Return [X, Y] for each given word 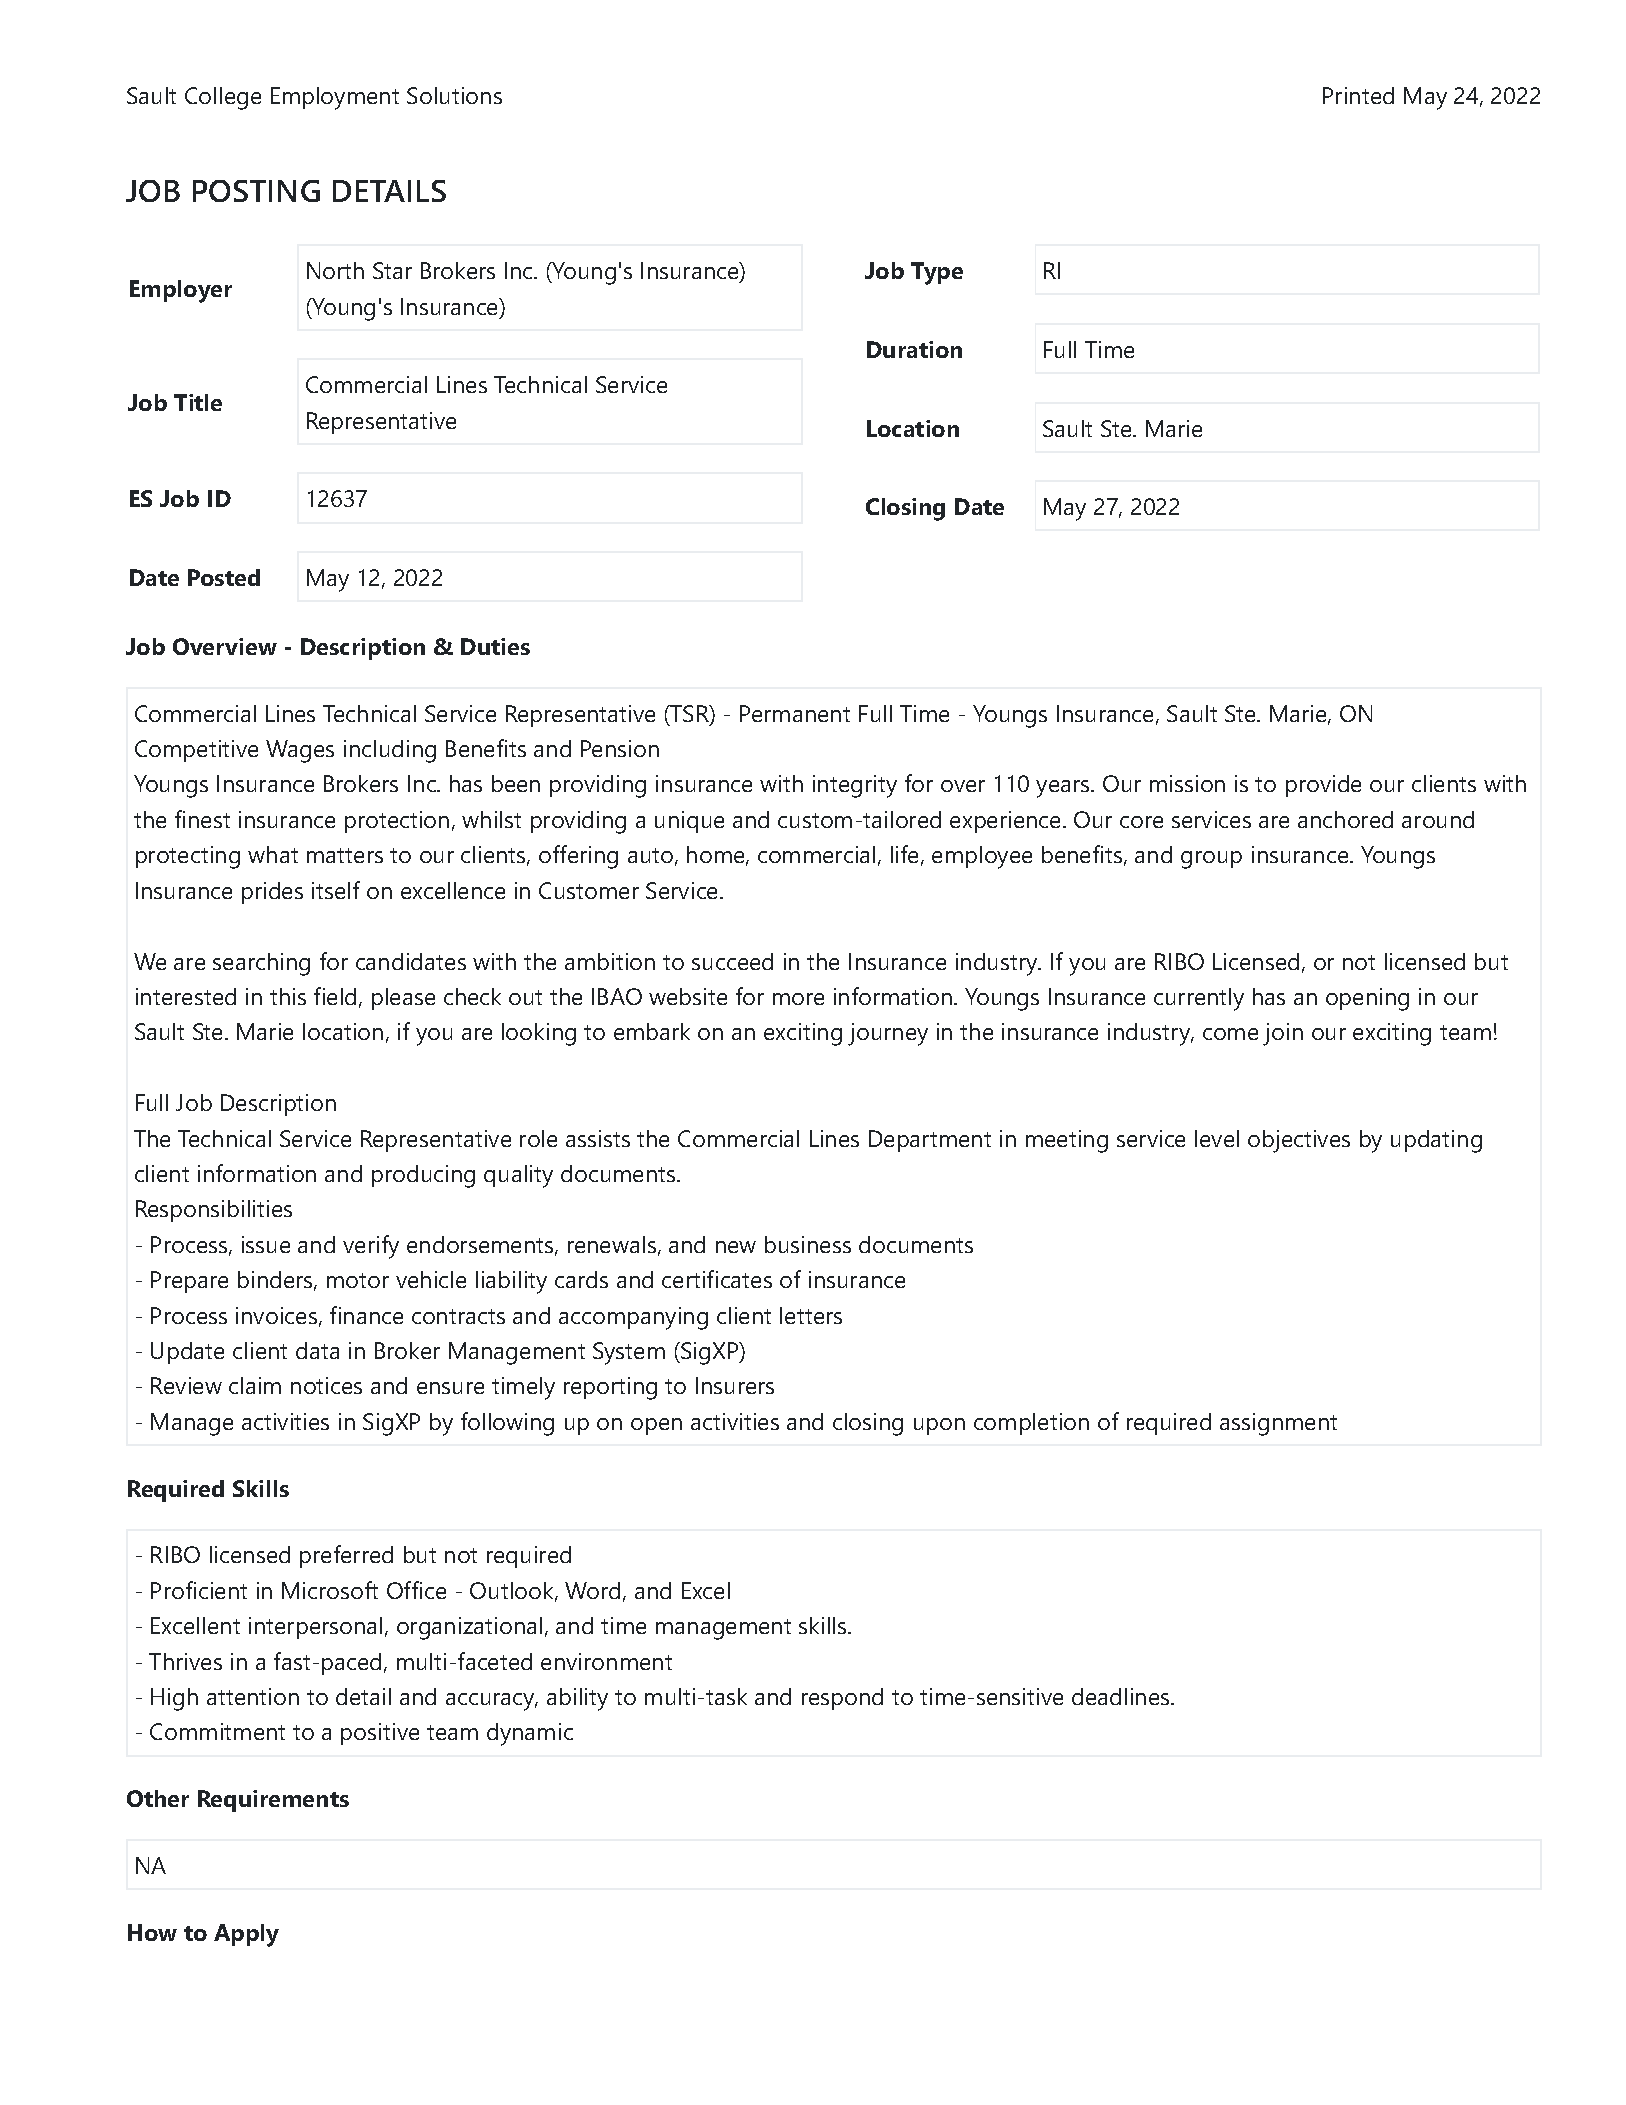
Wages [300, 751]
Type [937, 273]
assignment [1278, 1424]
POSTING [256, 191]
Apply [246, 1935]
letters [811, 1315]
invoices [276, 1315]
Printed [1358, 95]
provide [1323, 786]
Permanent [795, 713]
